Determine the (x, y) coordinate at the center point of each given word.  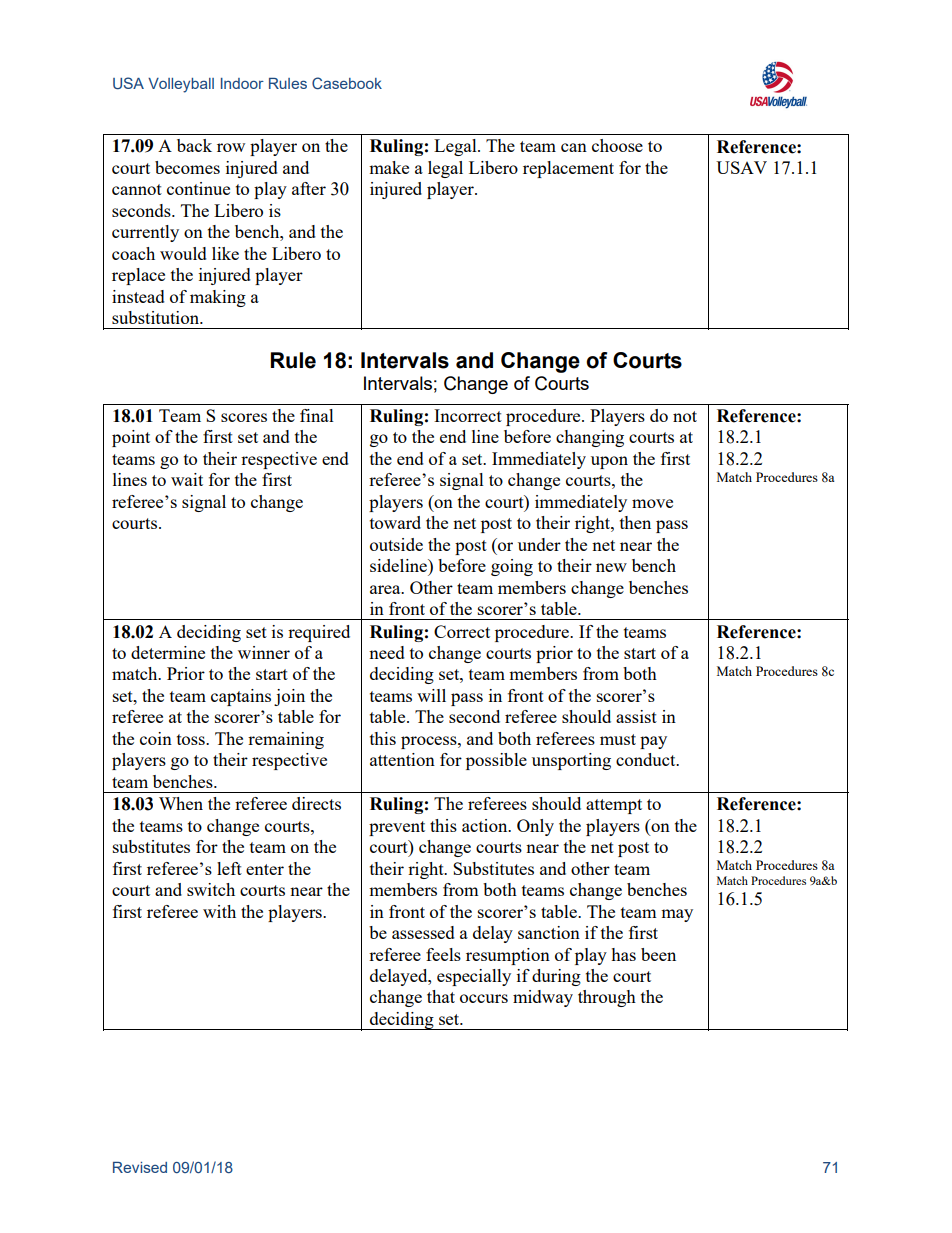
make (389, 167)
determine (168, 652)
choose (617, 145)
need (387, 652)
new (611, 567)
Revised (140, 1167)
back (194, 145)
